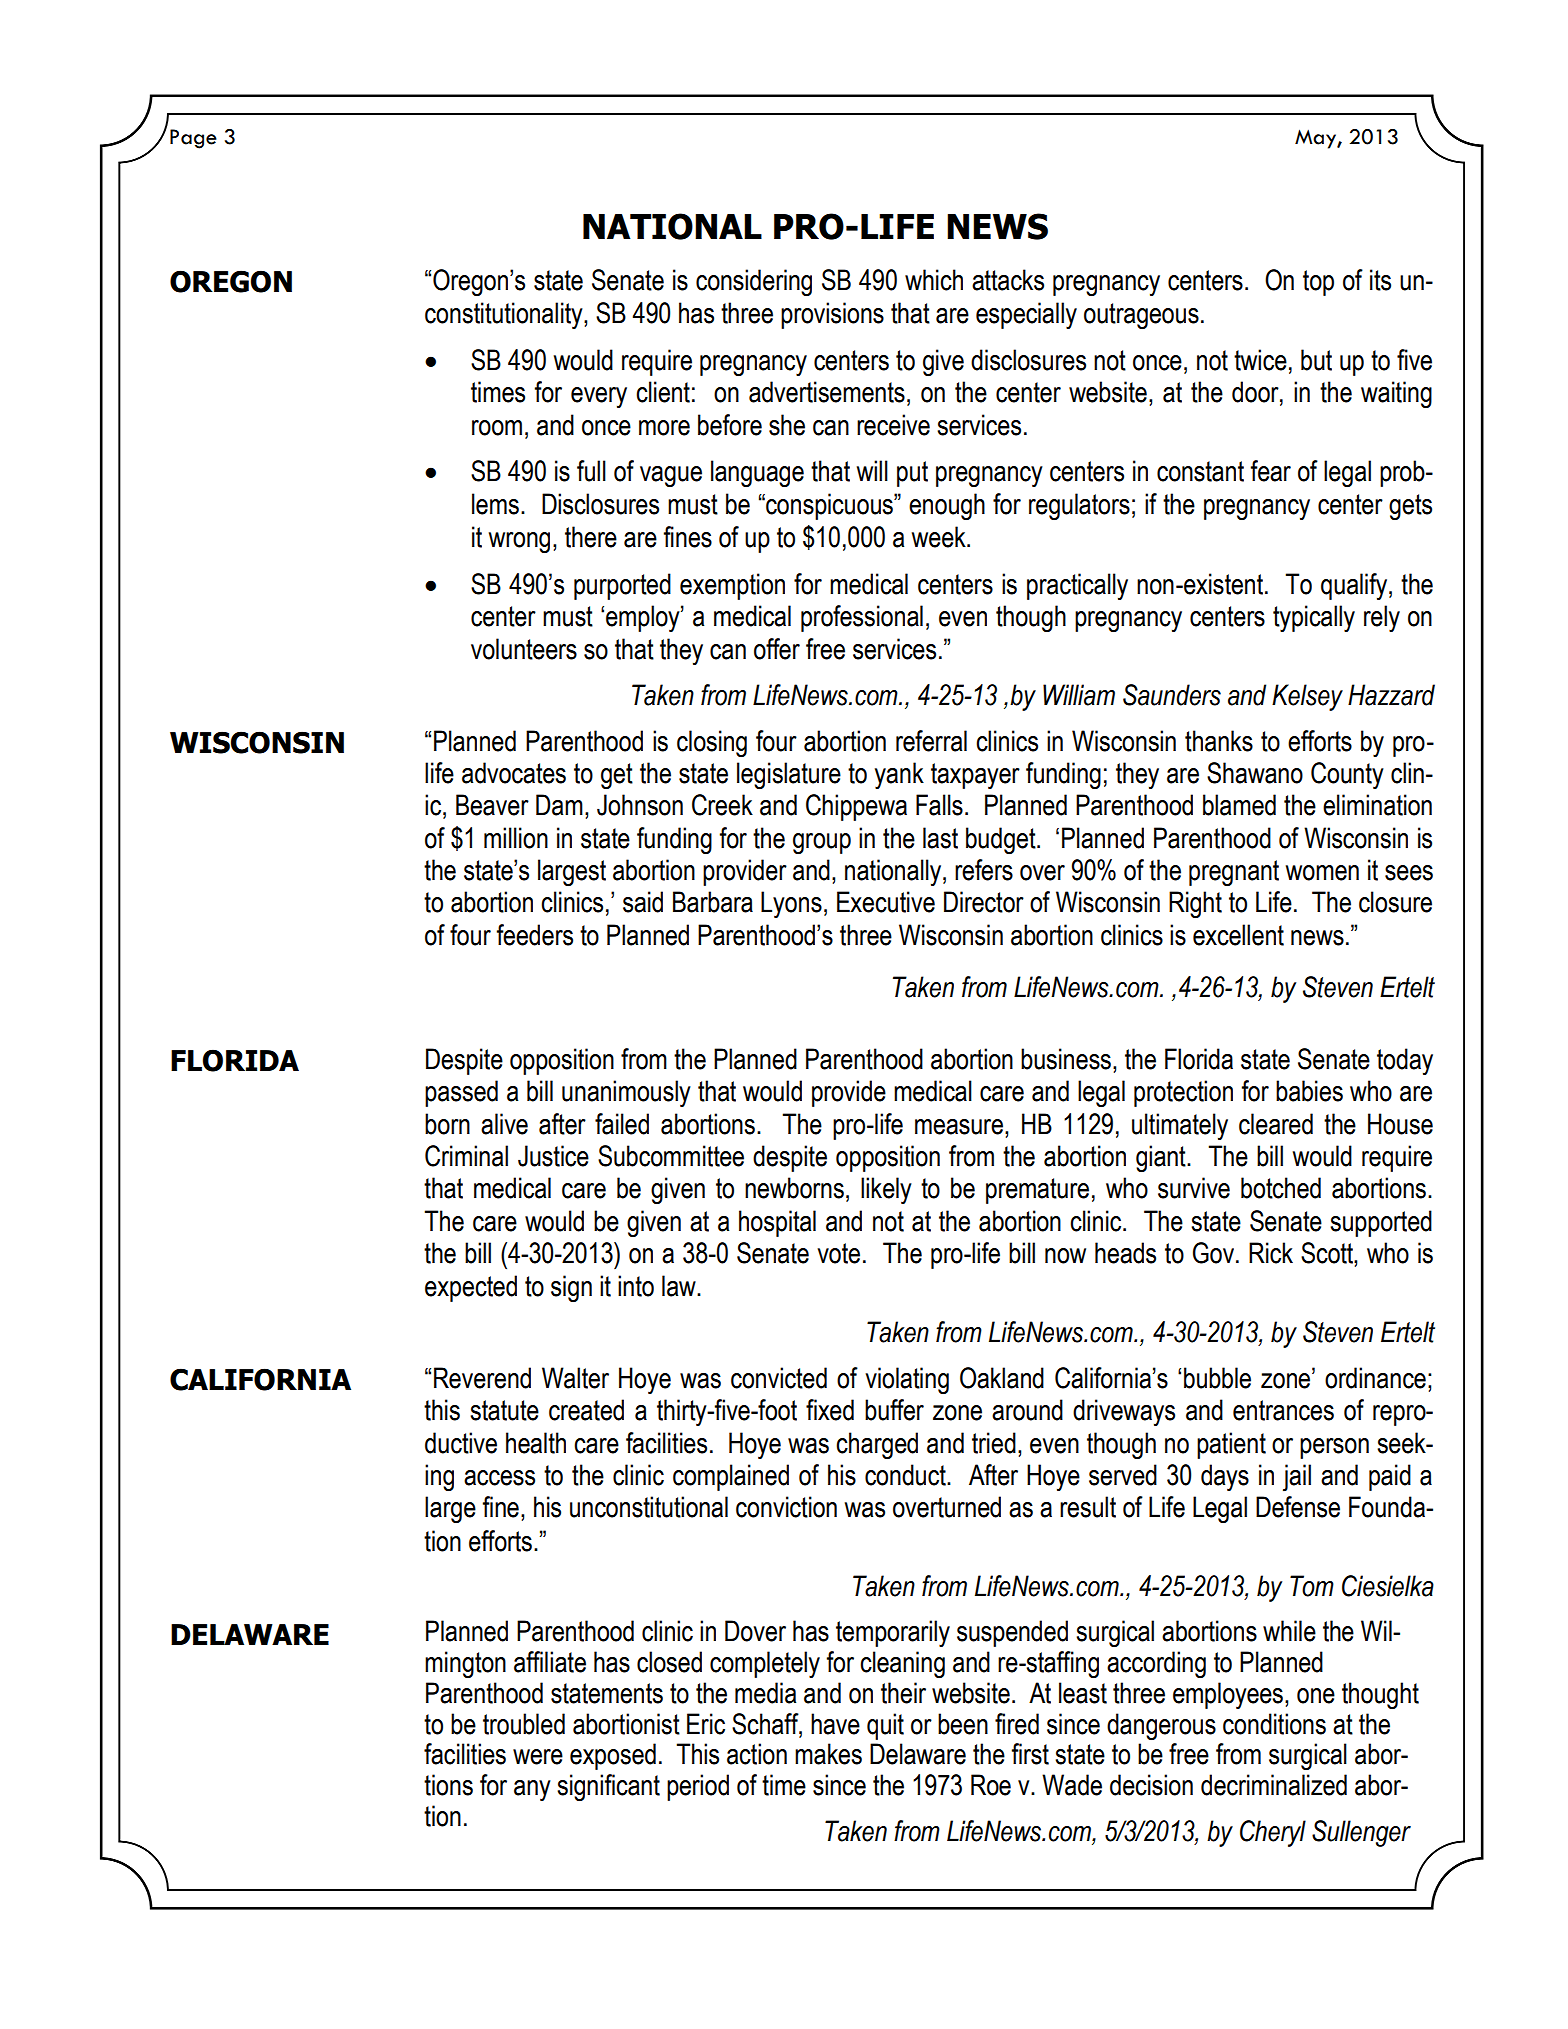 The width and height of the screenshot is (1568, 2029). Describe the element at coordinates (754, 283) in the screenshot. I see `considering` at that location.
